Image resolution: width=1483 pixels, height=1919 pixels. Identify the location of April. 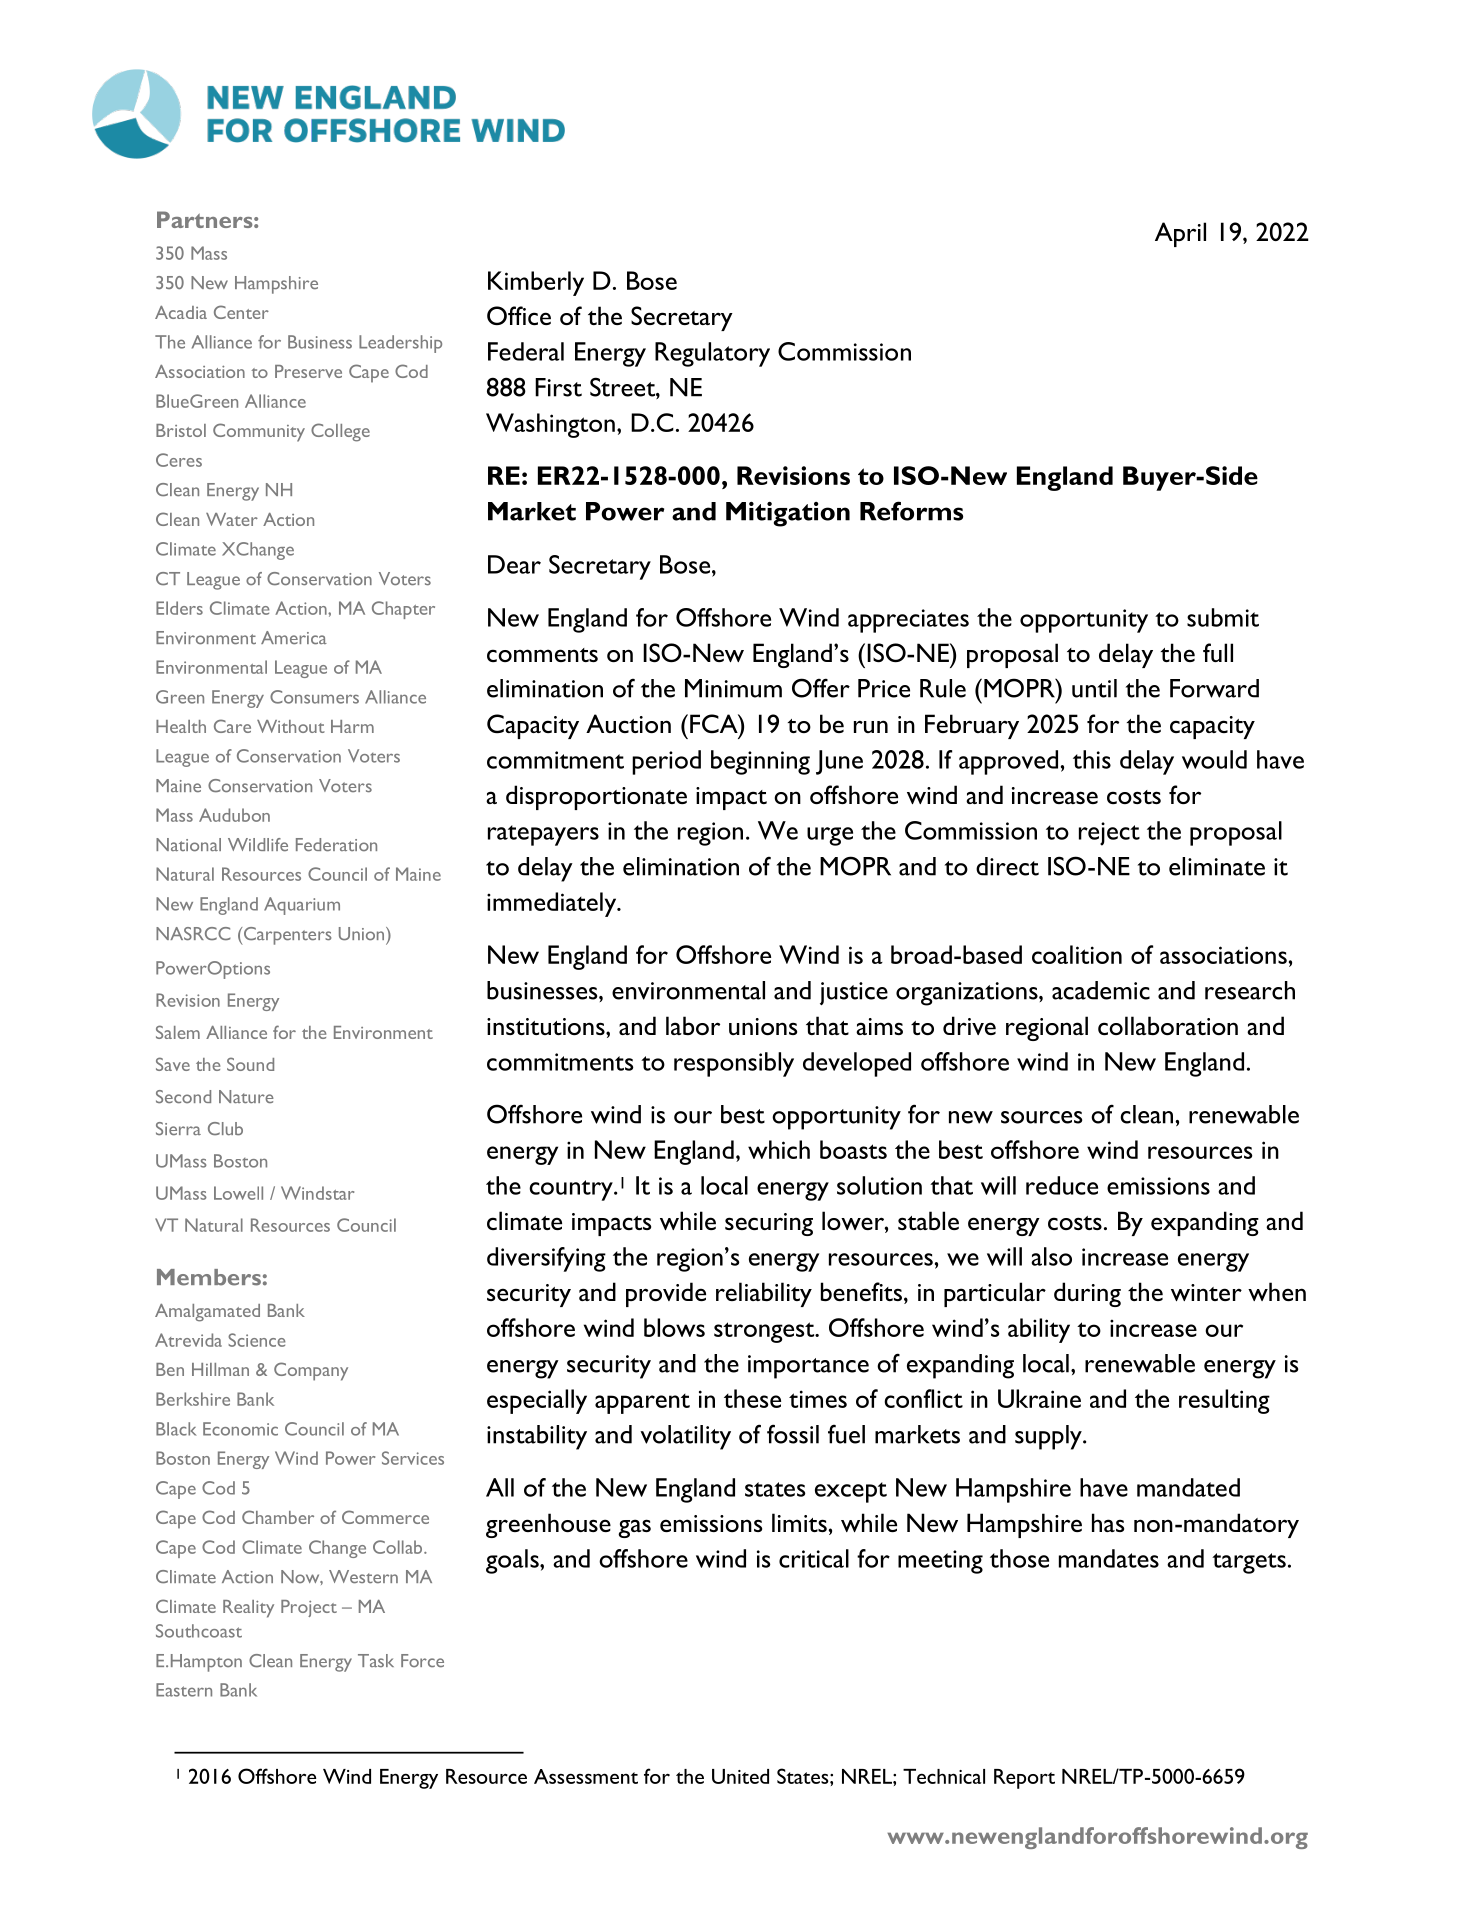
(1180, 234).
